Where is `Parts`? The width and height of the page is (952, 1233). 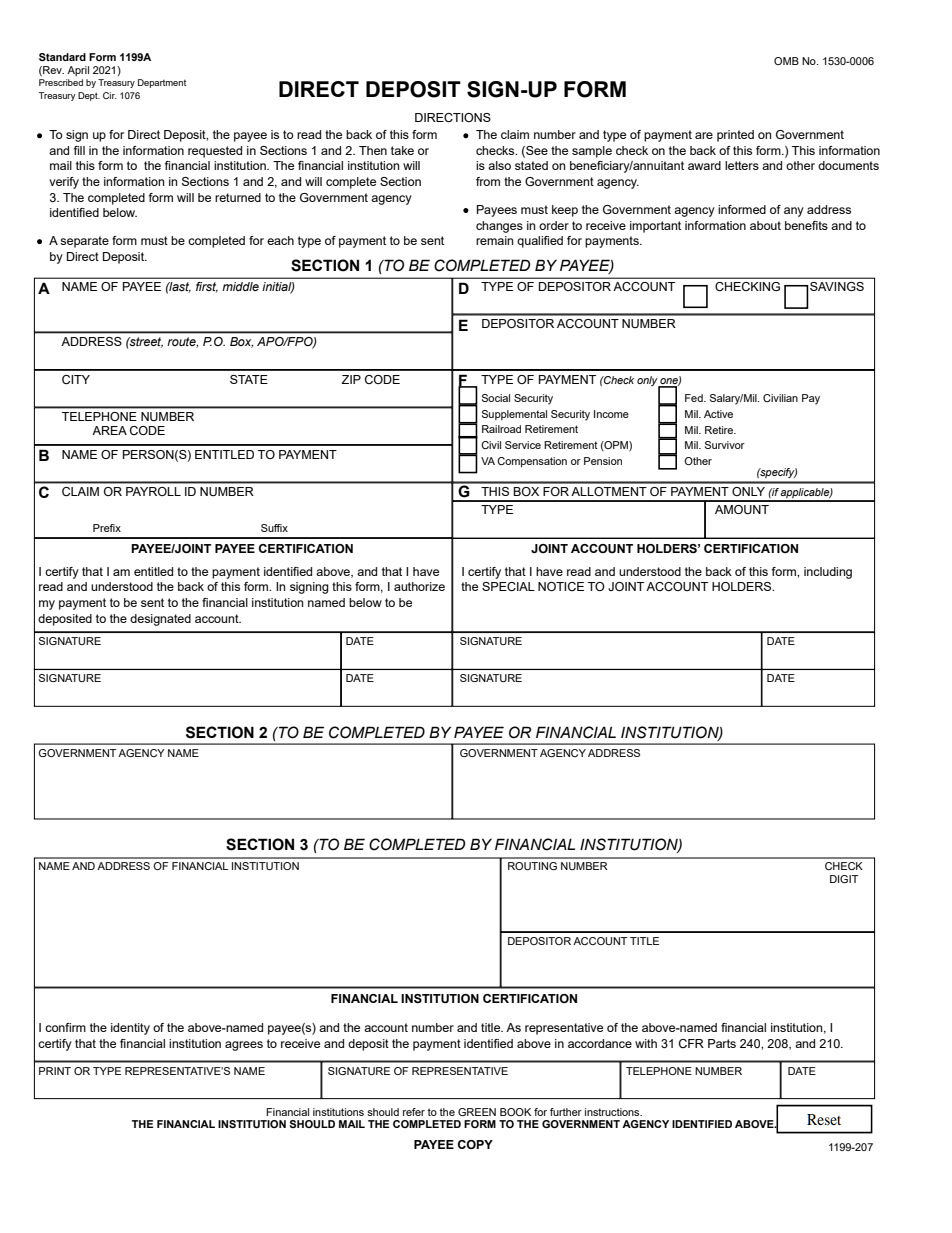 Parts is located at coordinates (722, 1043).
